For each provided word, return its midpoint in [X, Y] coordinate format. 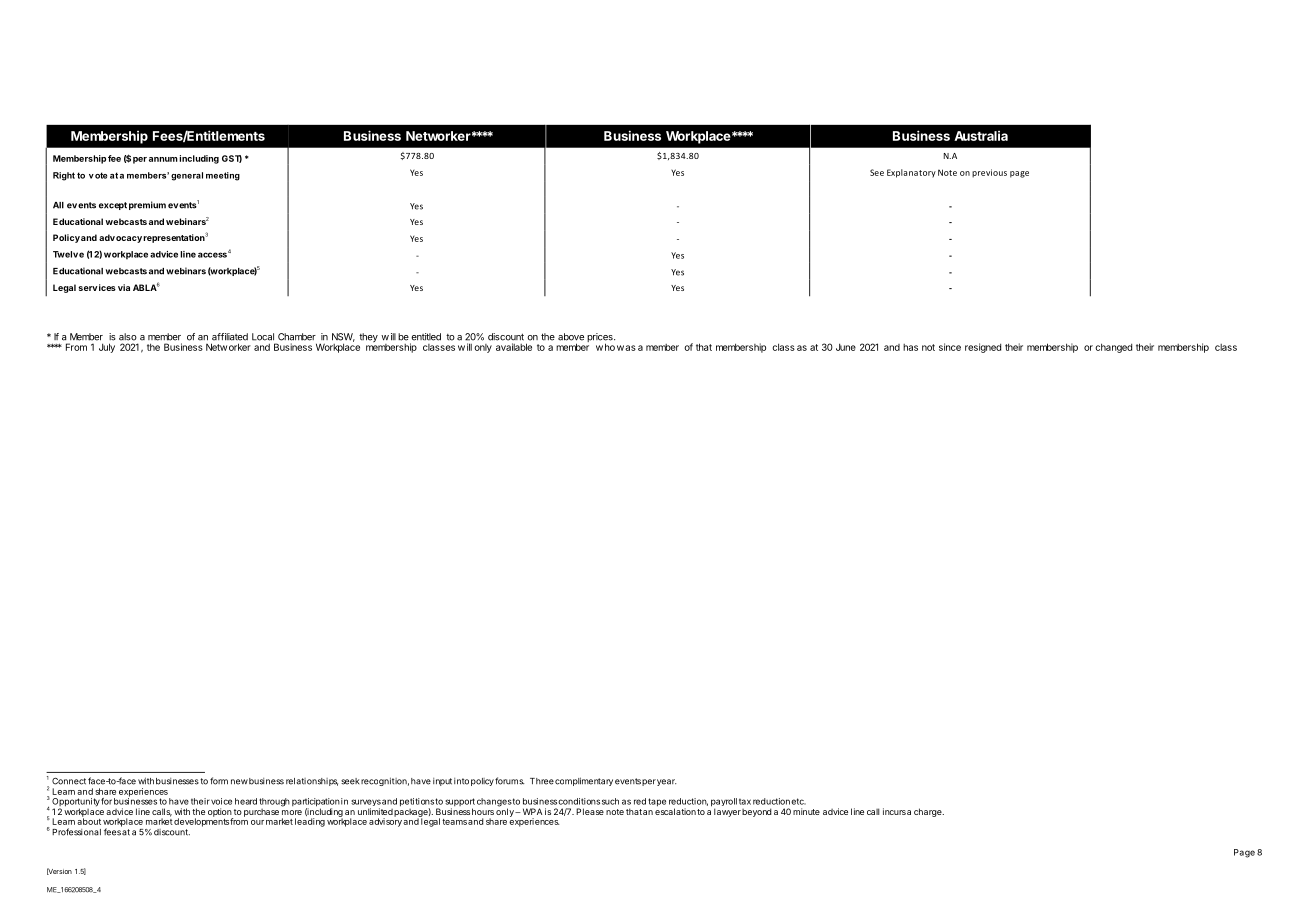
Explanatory [911, 173]
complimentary [584, 781]
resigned [983, 348]
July [107, 348]
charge [929, 812]
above [571, 337]
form [219, 781]
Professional [76, 832]
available [514, 347]
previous [989, 173]
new [239, 782]
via [124, 287]
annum [163, 159]
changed [1113, 348]
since [950, 347]
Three [542, 781]
